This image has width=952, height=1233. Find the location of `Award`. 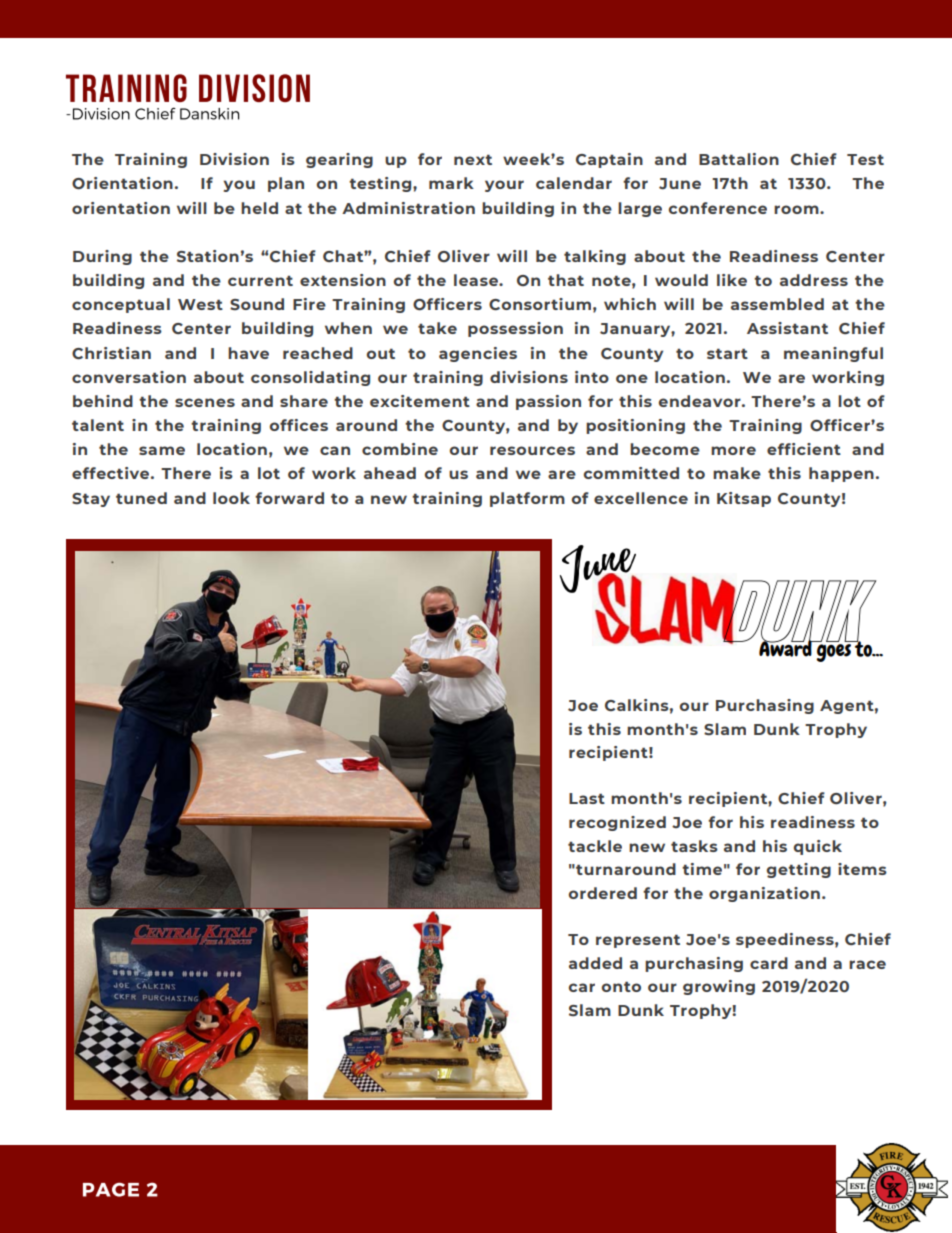

Award is located at coordinates (786, 647).
